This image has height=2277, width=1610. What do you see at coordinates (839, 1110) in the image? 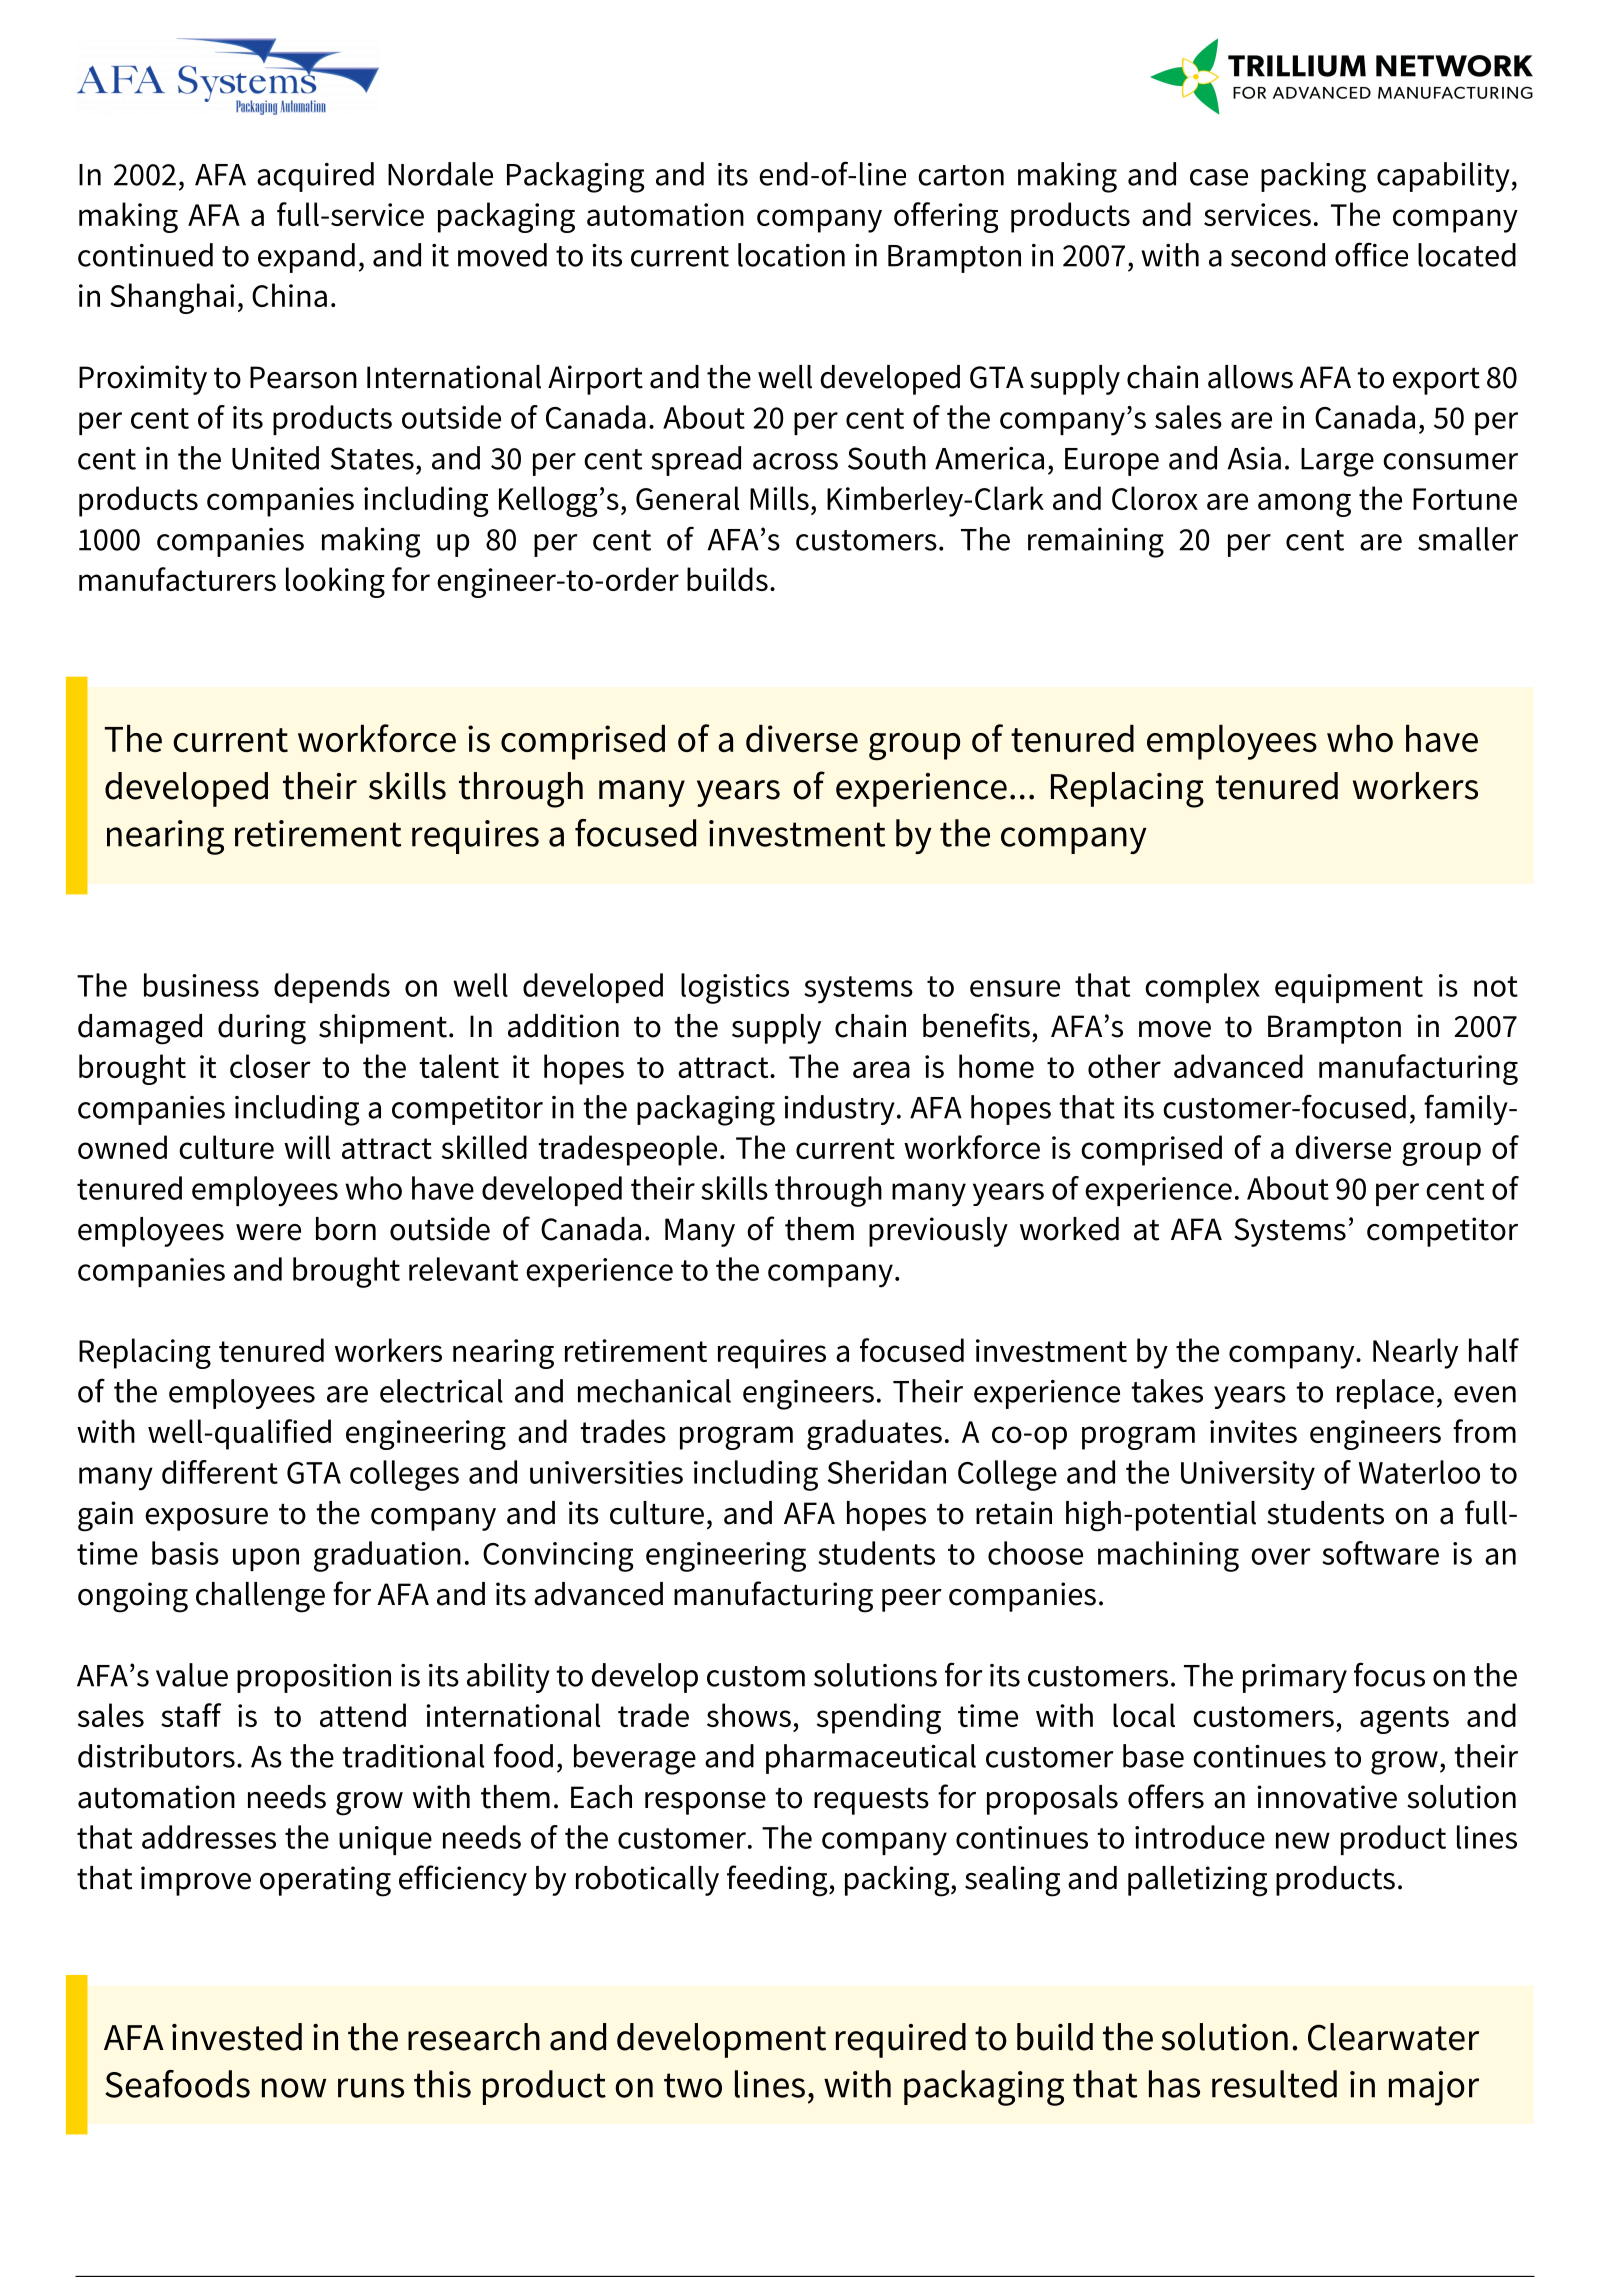
I see `industry` at bounding box center [839, 1110].
